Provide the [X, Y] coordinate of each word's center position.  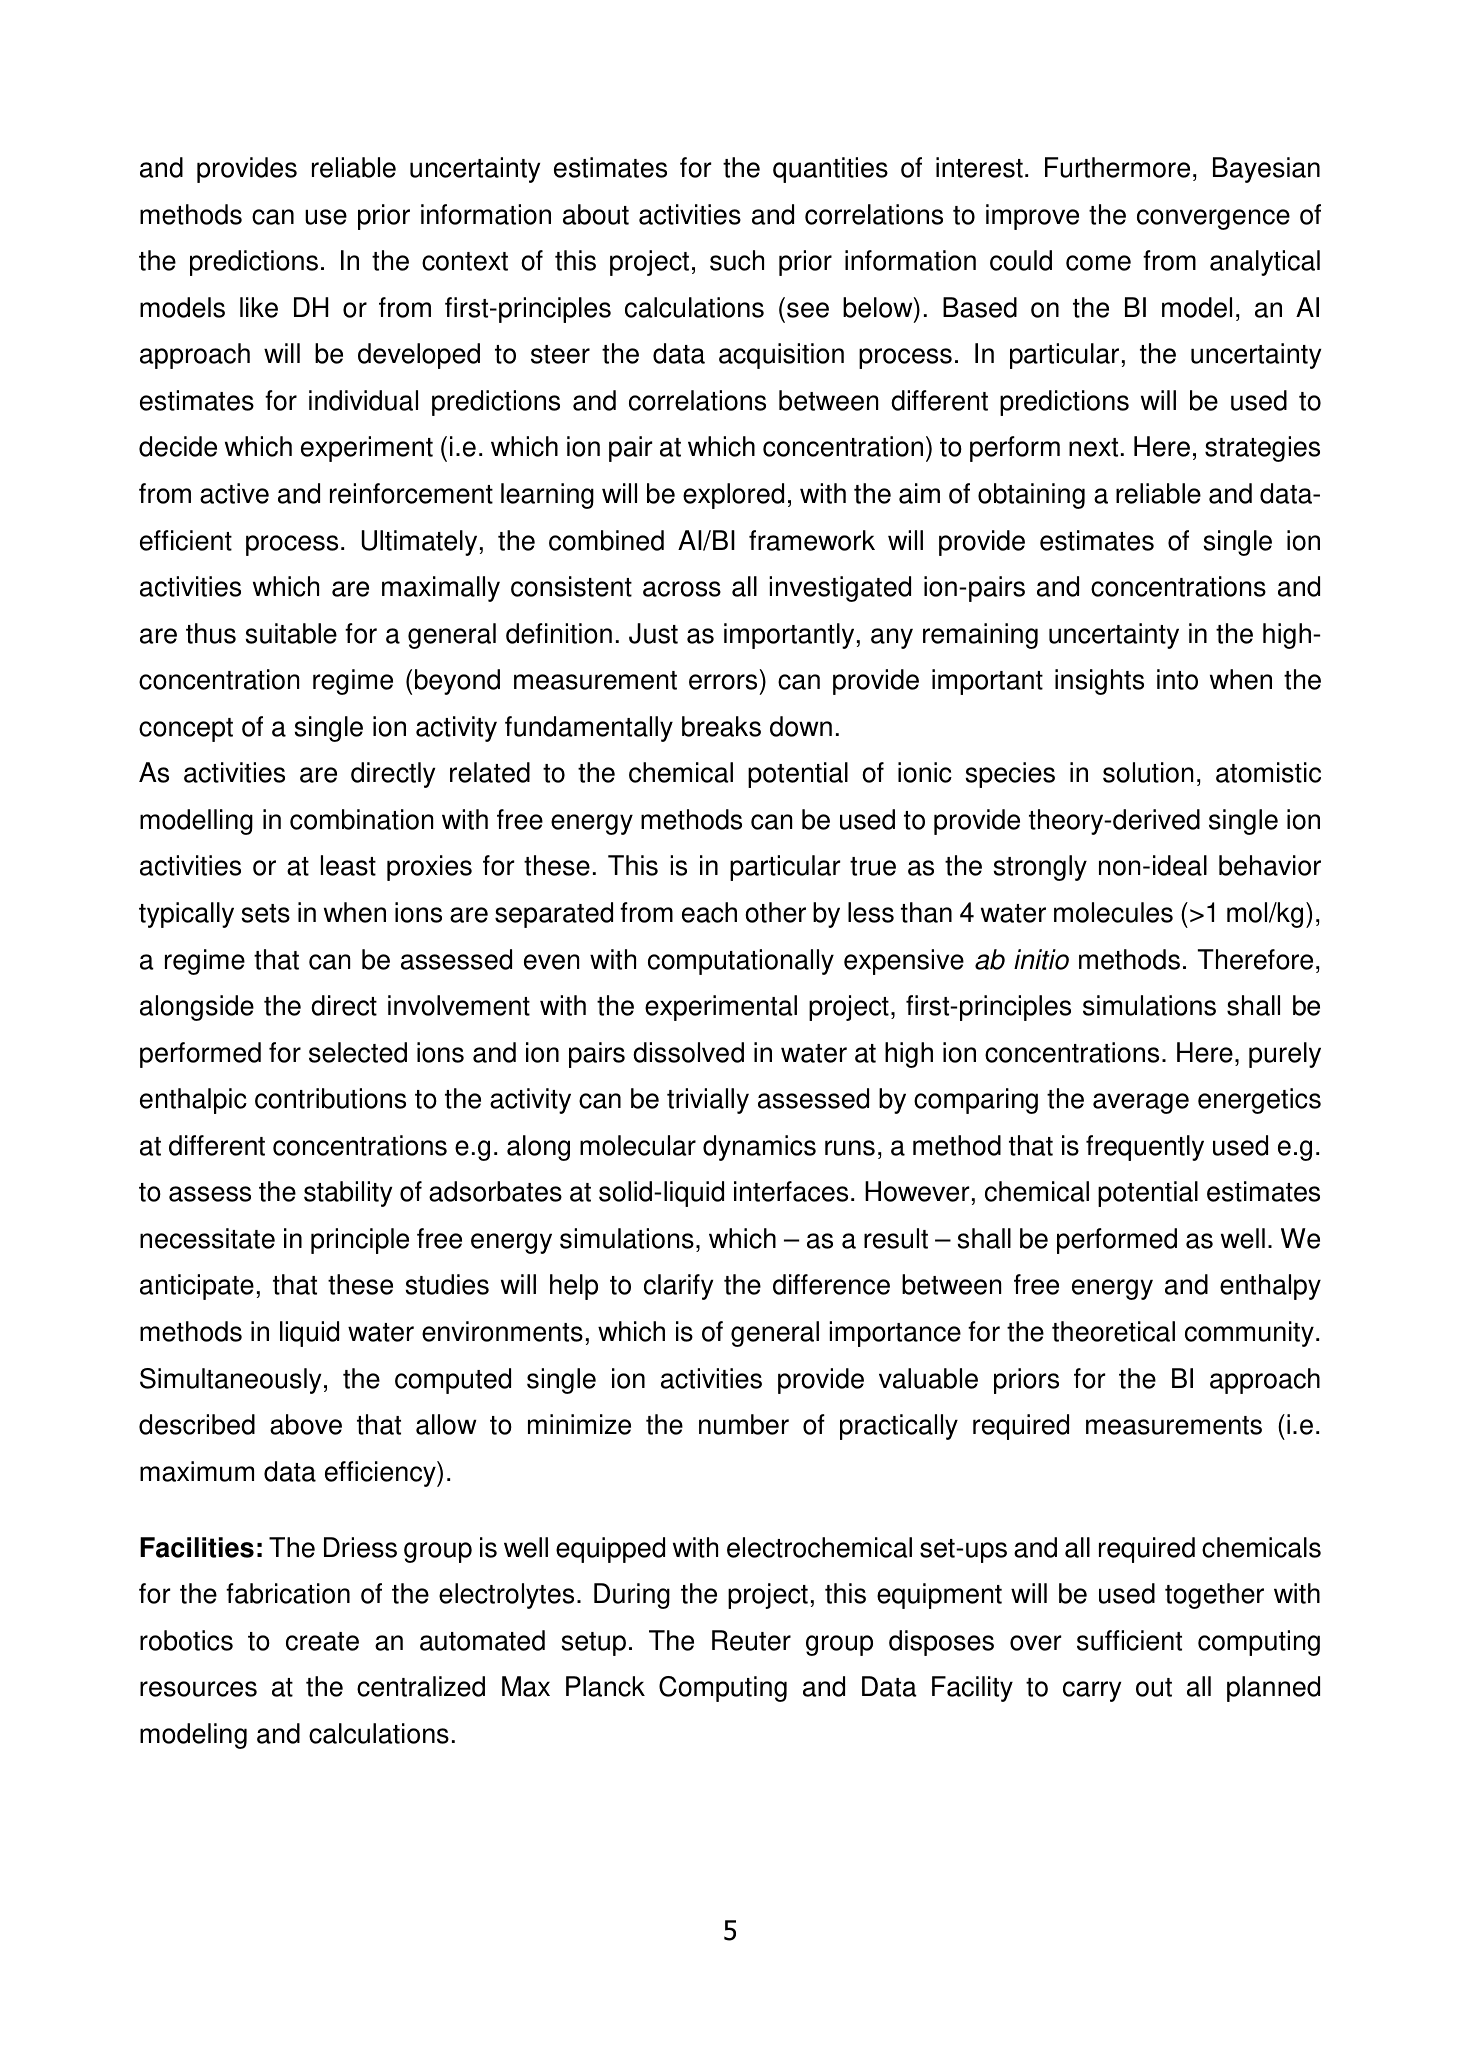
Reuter [751, 1640]
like [259, 307]
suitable [291, 633]
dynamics [759, 1148]
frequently [1145, 1148]
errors [723, 682]
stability [348, 1194]
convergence [1213, 219]
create [322, 1641]
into [1177, 679]
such [737, 260]
